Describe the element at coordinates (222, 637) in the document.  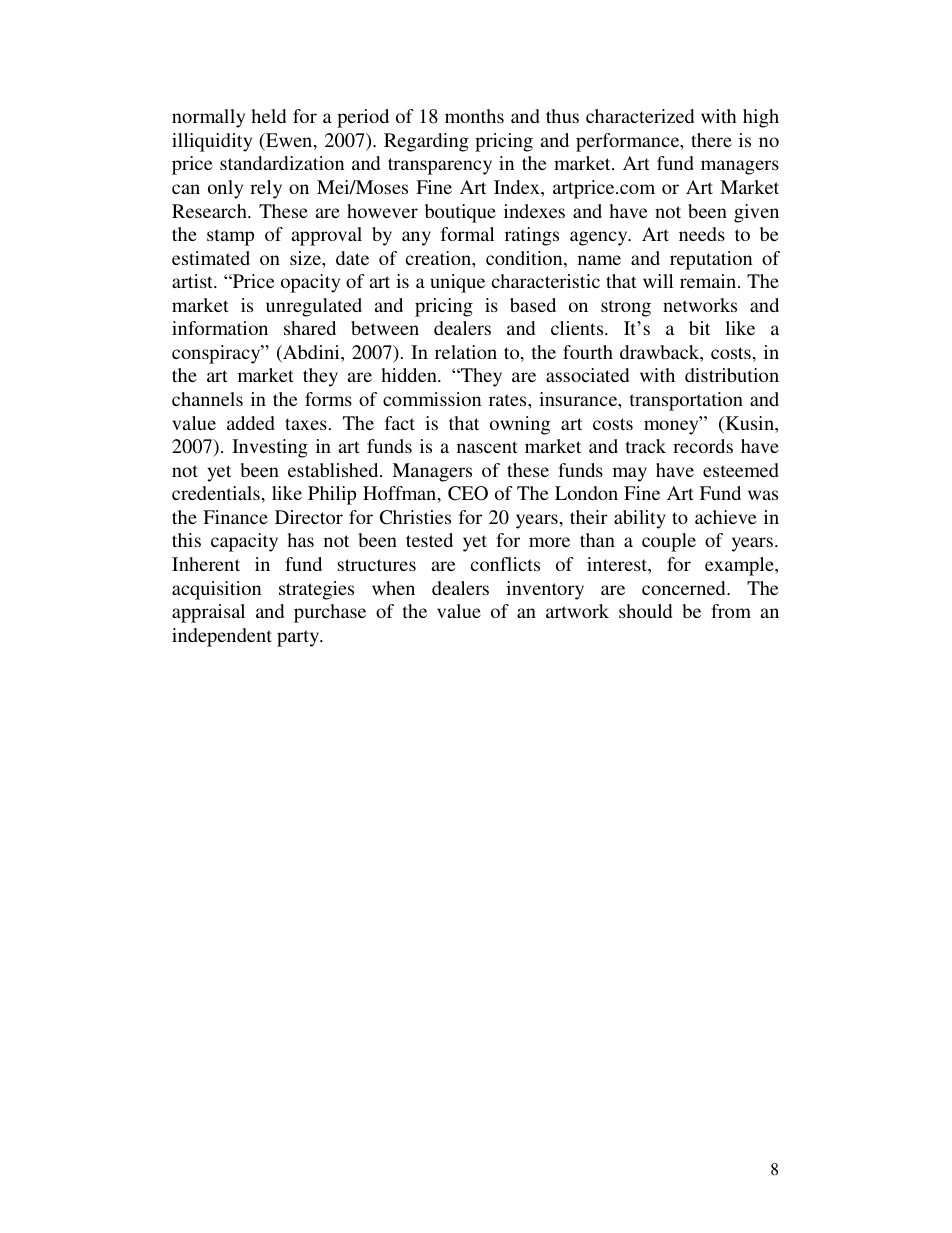
I see `independent` at that location.
